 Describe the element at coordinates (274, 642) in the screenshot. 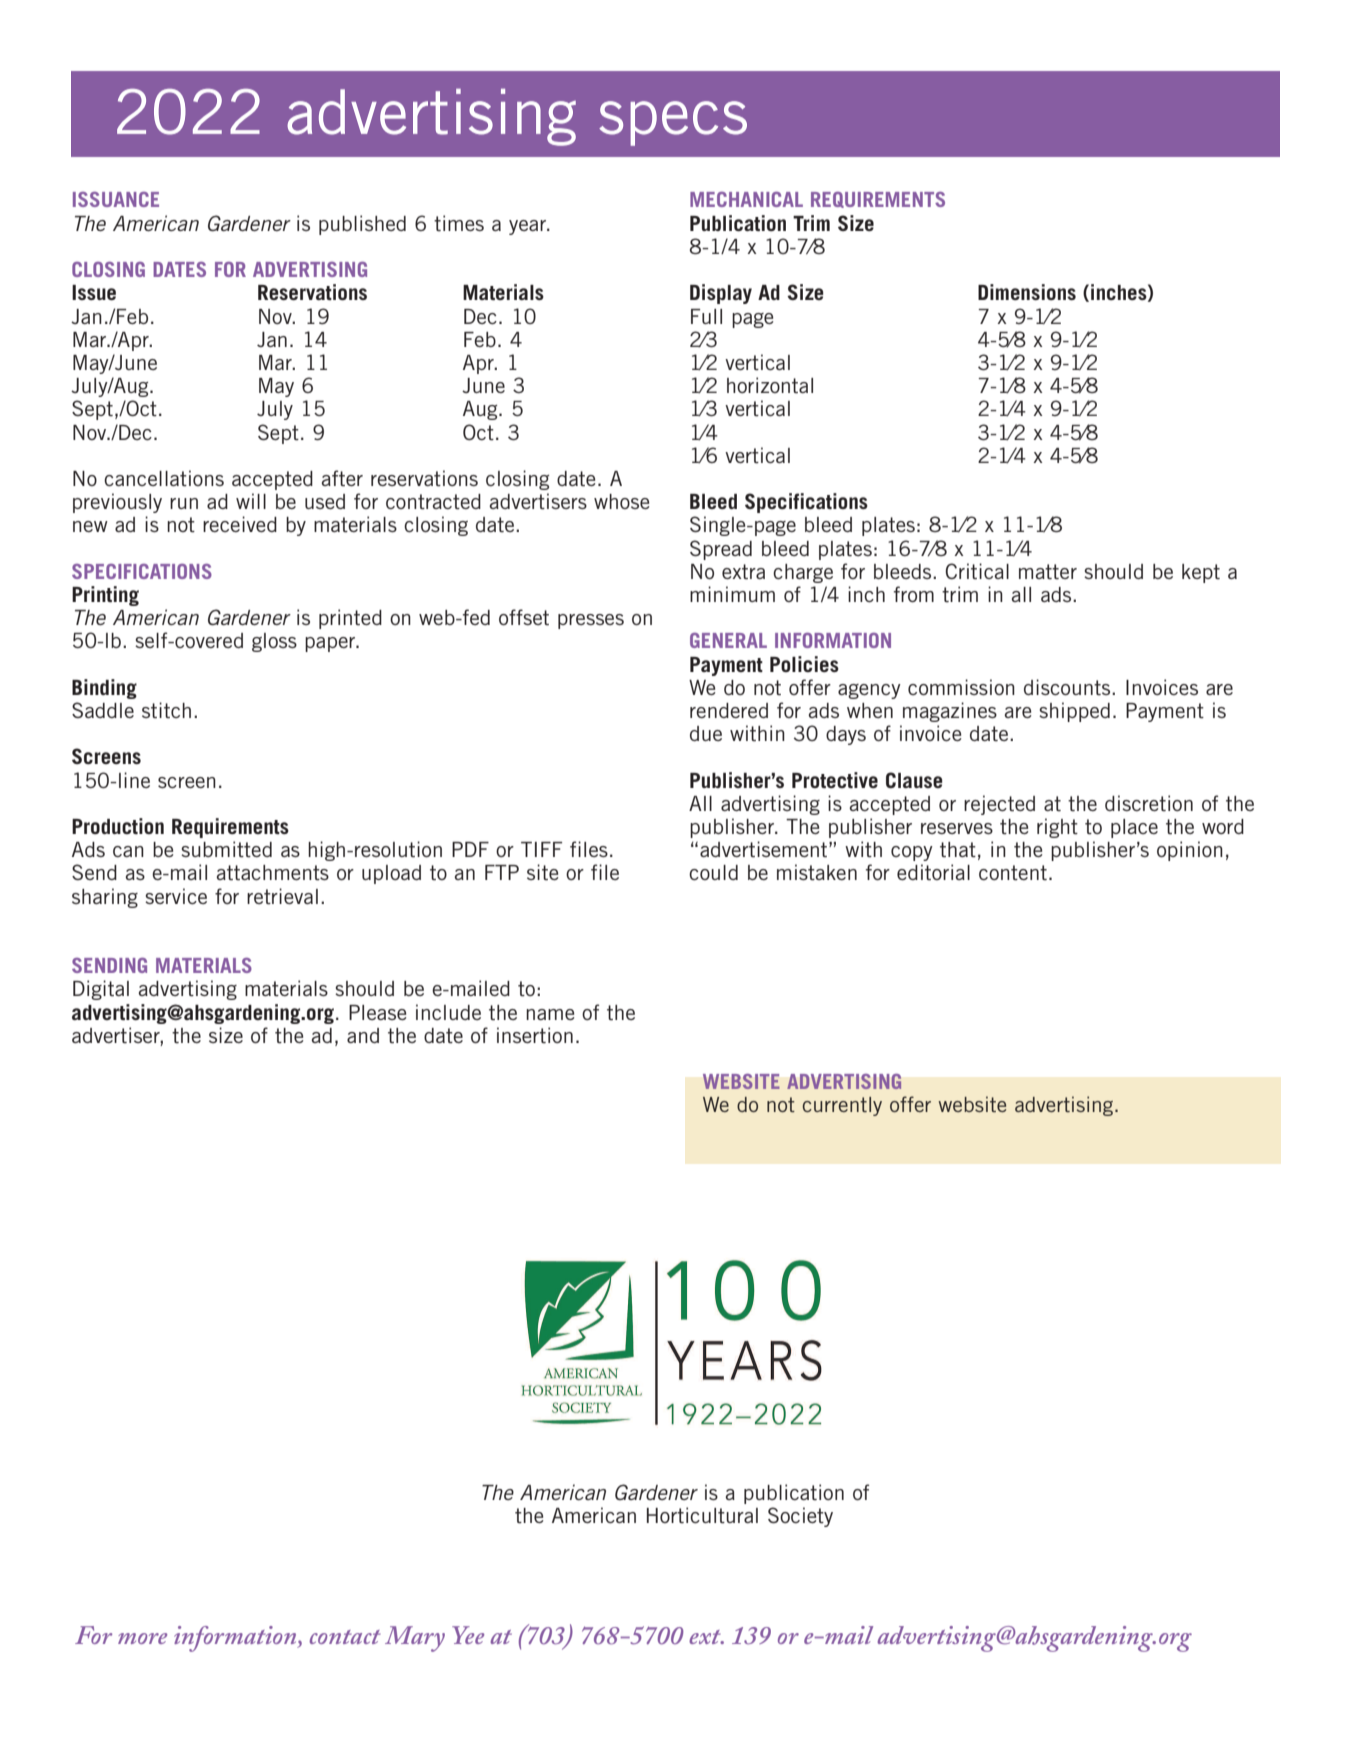

I see `gloss` at that location.
